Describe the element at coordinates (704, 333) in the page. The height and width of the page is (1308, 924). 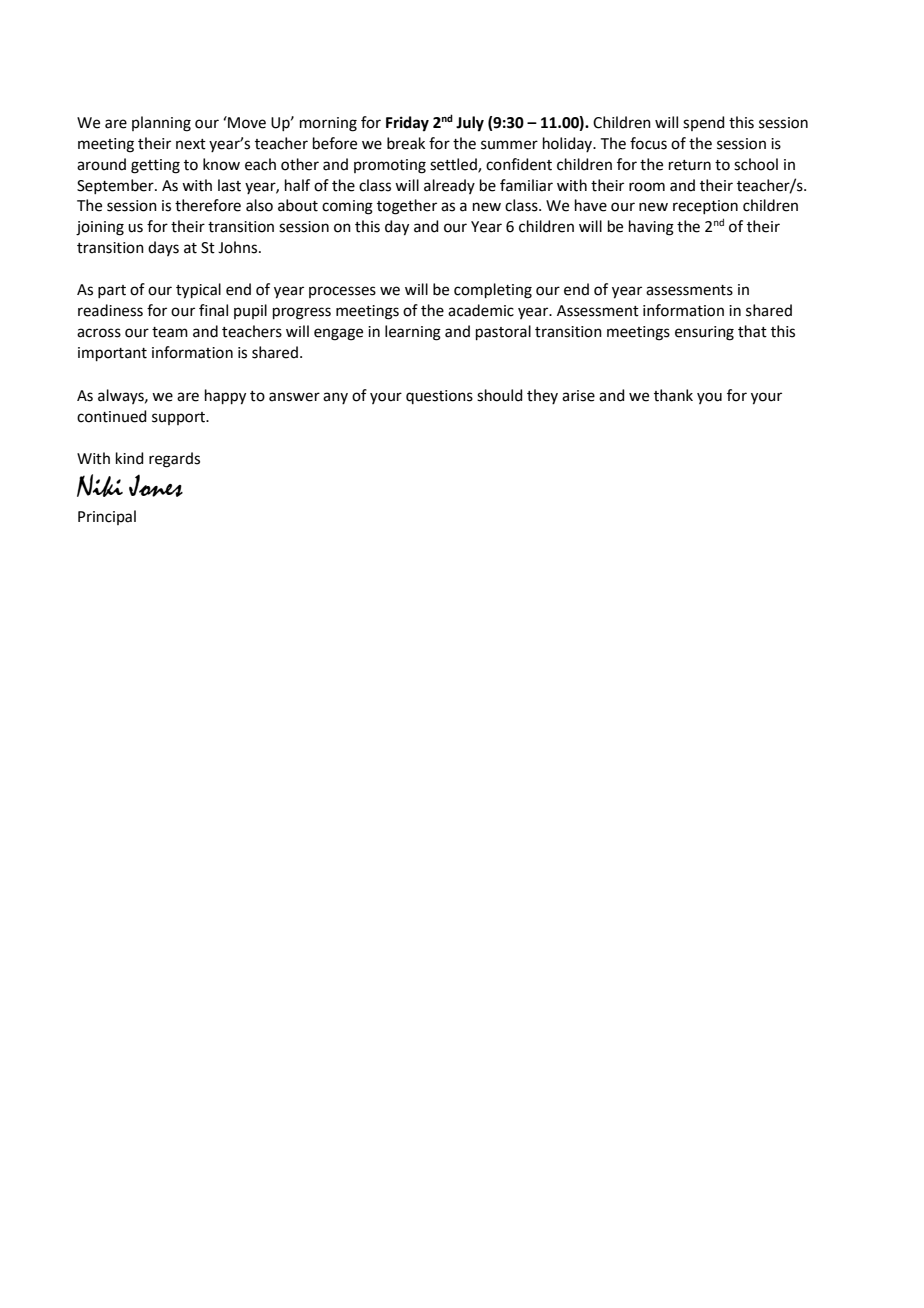
I see `ensuring` at that location.
